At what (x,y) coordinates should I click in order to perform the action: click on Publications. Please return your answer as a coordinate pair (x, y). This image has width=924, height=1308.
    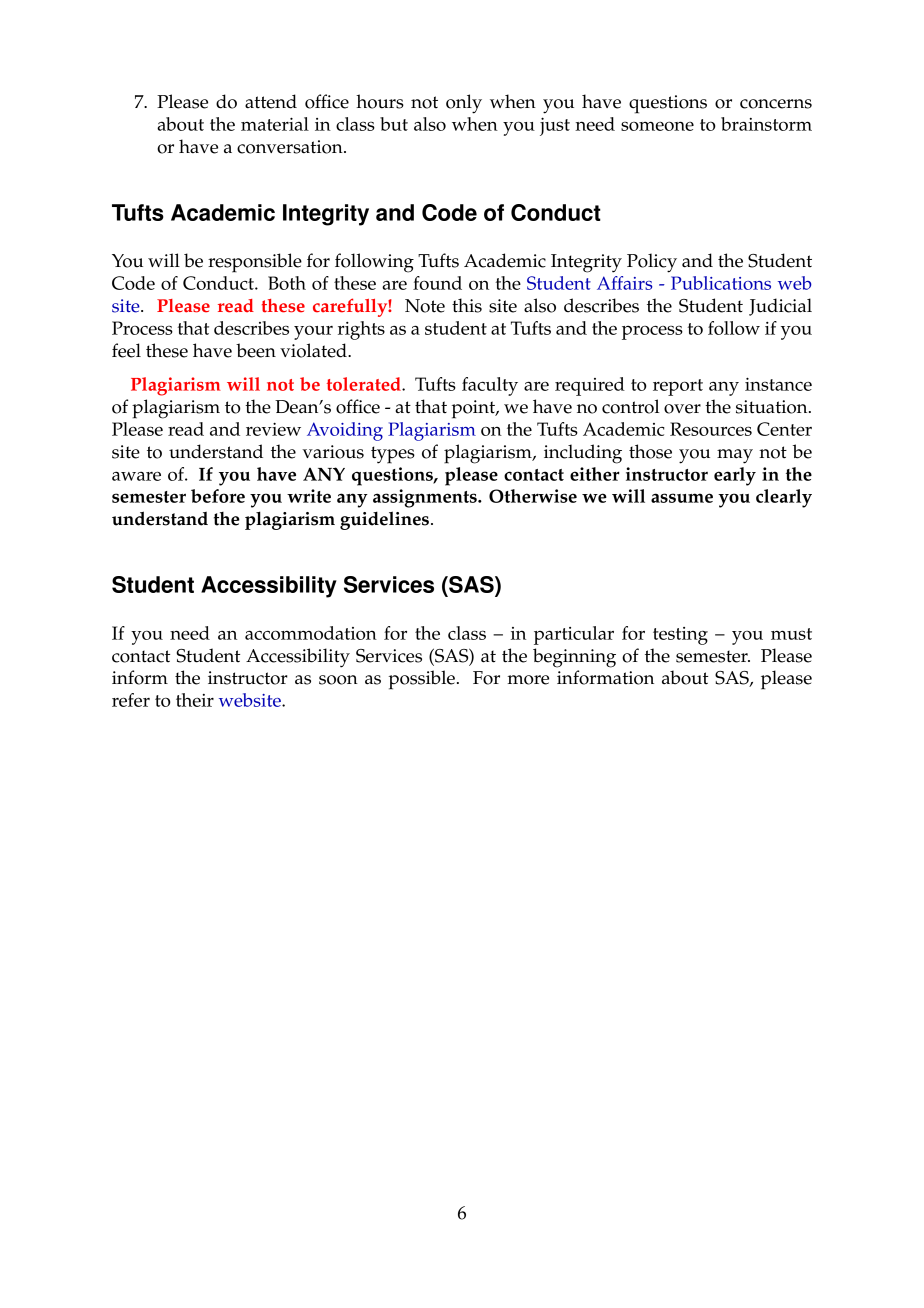
    Looking at the image, I should click on (721, 283).
